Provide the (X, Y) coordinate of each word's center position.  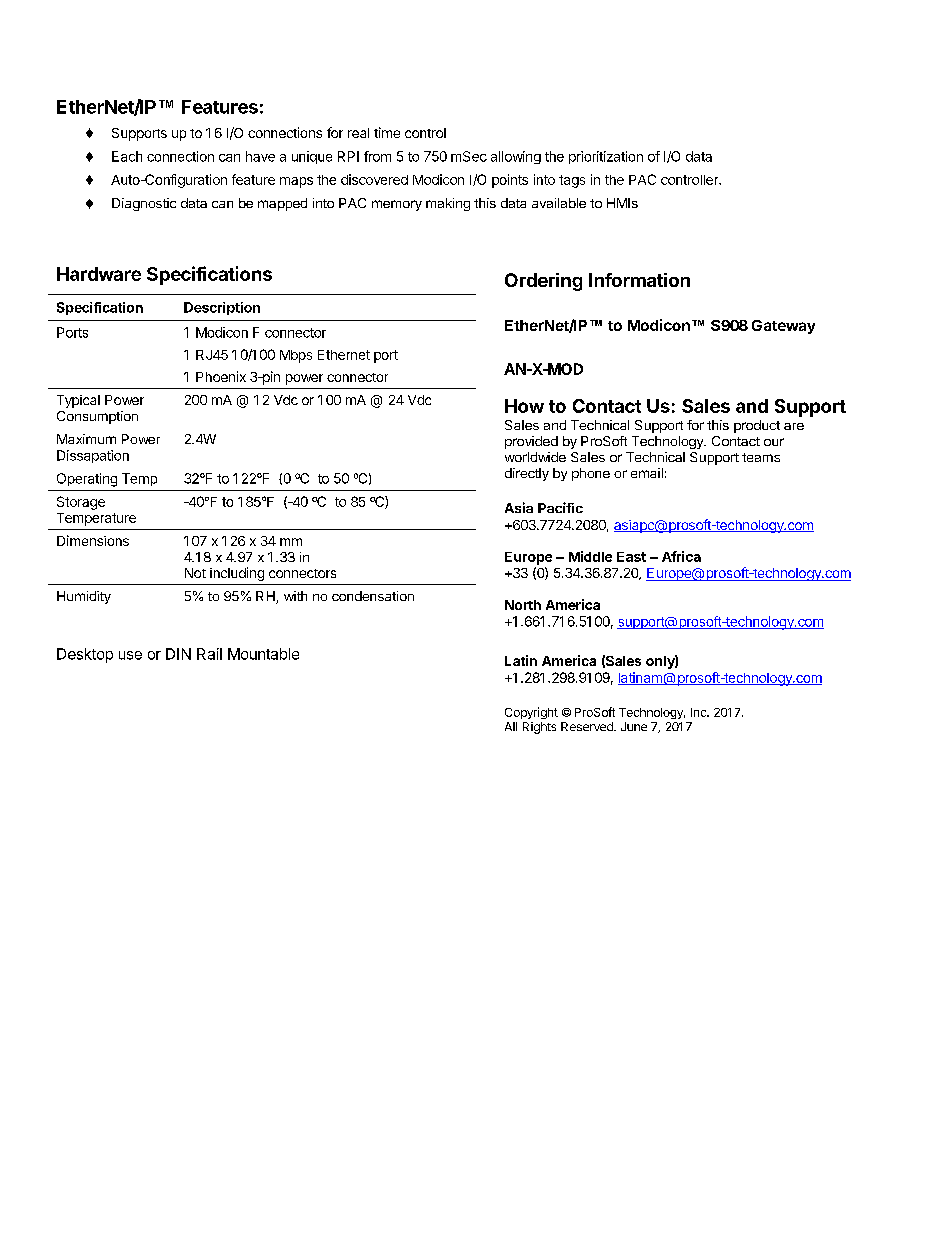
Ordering (543, 282)
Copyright (531, 713)
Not (195, 573)
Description (222, 308)
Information (639, 280)
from (377, 156)
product (757, 426)
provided (531, 442)
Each (127, 156)
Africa (681, 556)
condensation (373, 596)
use (130, 655)
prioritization (606, 157)
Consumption (97, 417)
